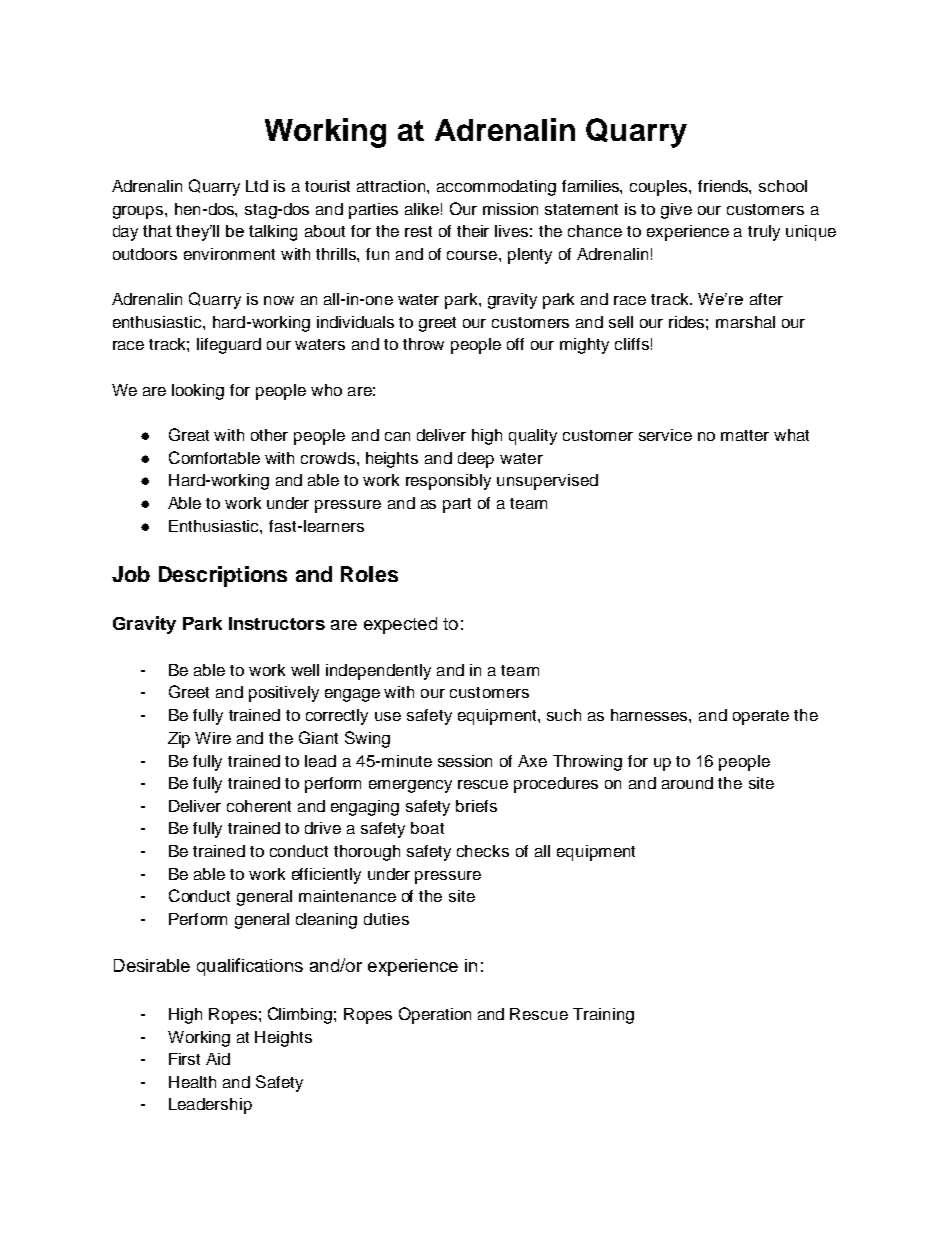  What do you see at coordinates (277, 623) in the screenshot?
I see `Instructors` at bounding box center [277, 623].
